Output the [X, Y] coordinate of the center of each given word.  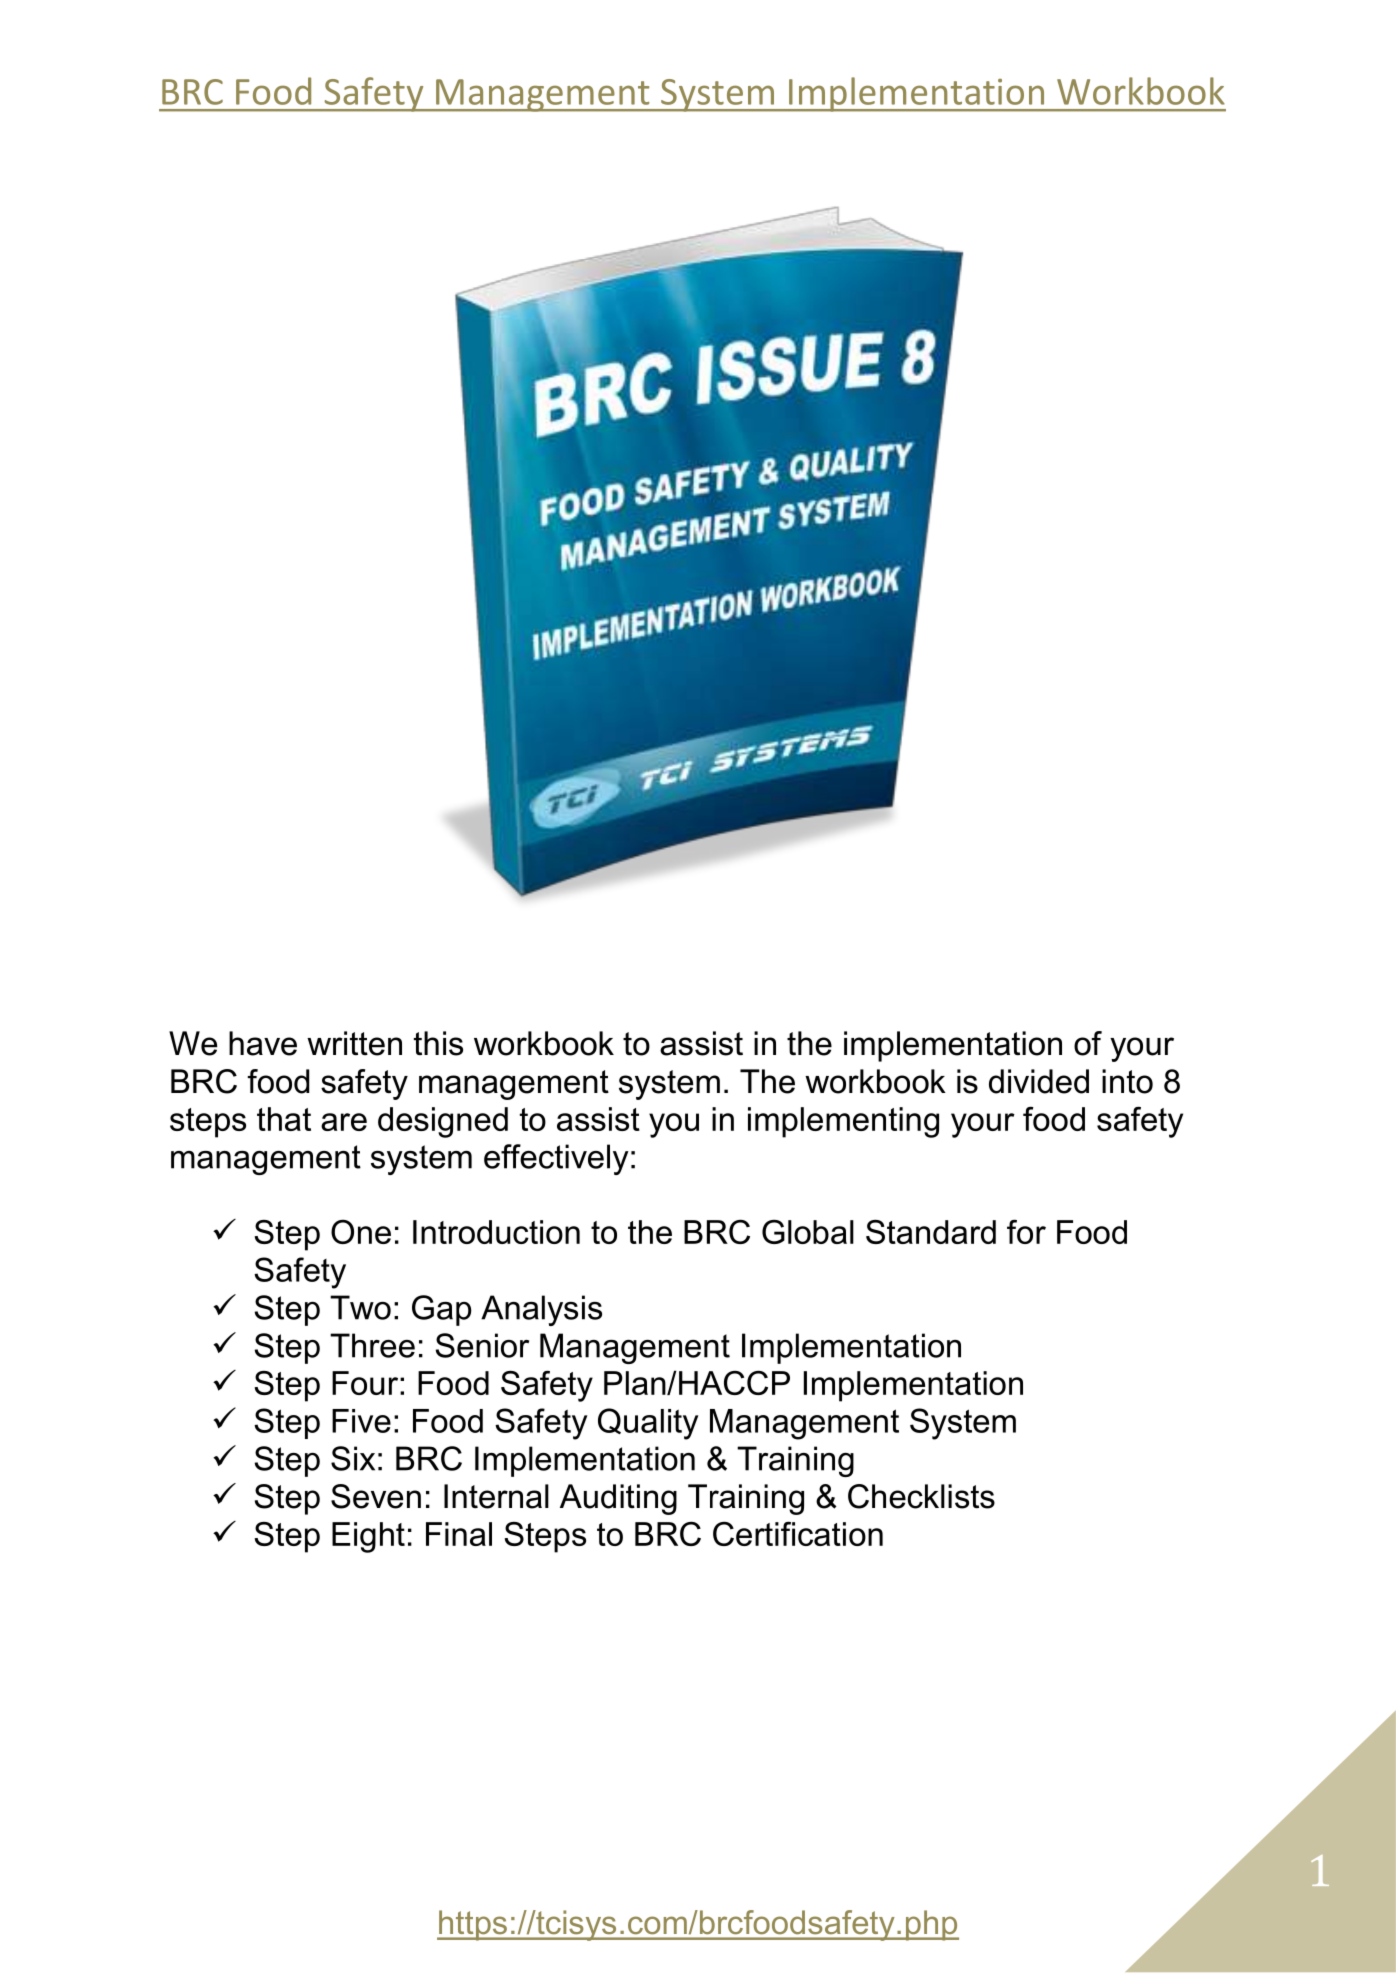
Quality [648, 1424]
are [344, 1122]
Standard [931, 1231]
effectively [556, 1159]
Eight [368, 1537]
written [354, 1043]
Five [361, 1421]
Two [360, 1307]
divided [1039, 1081]
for [1026, 1231]
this [438, 1043]
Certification [798, 1533]
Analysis [541, 1310]
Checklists [921, 1496]
